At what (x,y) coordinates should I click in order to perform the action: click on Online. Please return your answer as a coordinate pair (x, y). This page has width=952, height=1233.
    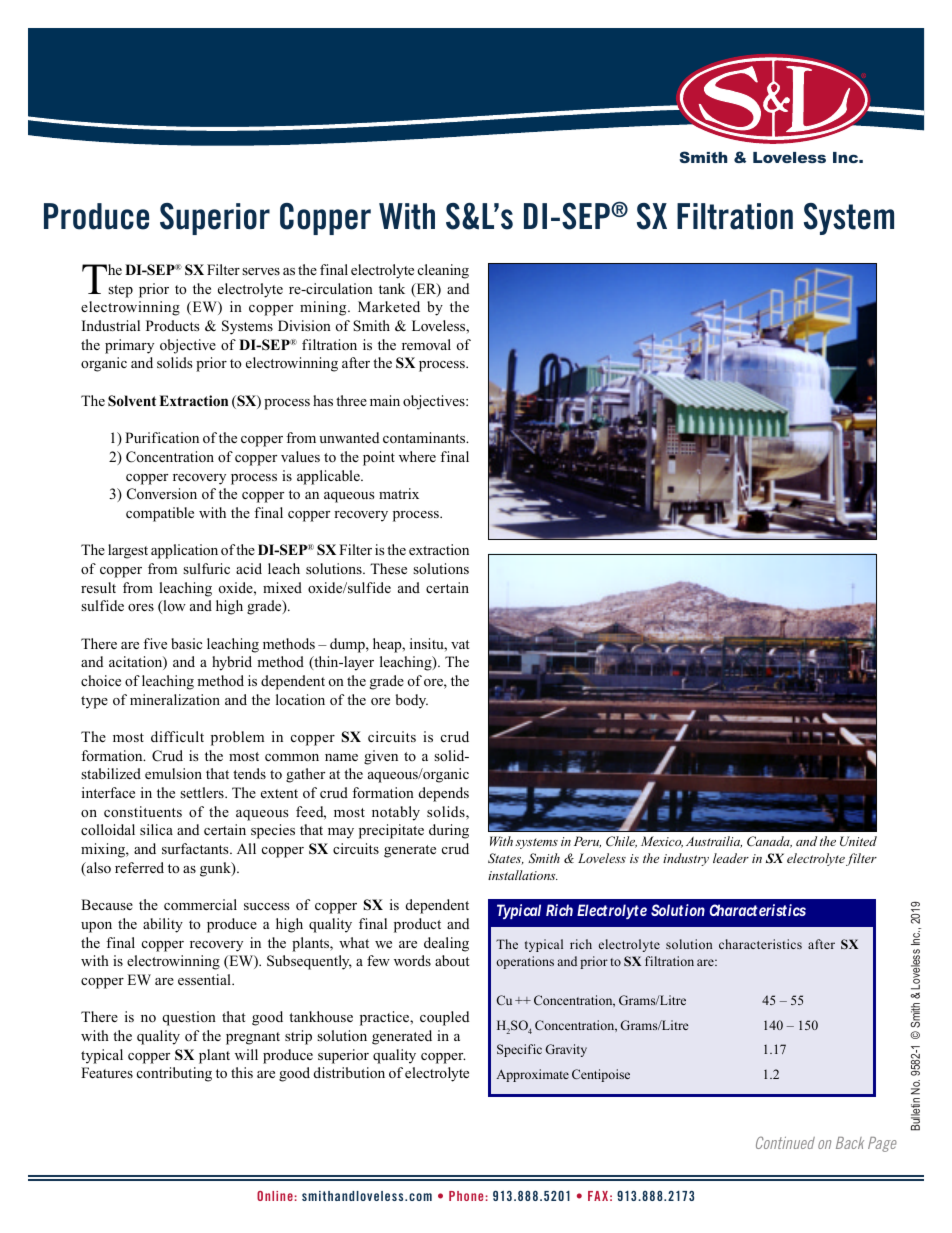
    Looking at the image, I should click on (275, 1196).
